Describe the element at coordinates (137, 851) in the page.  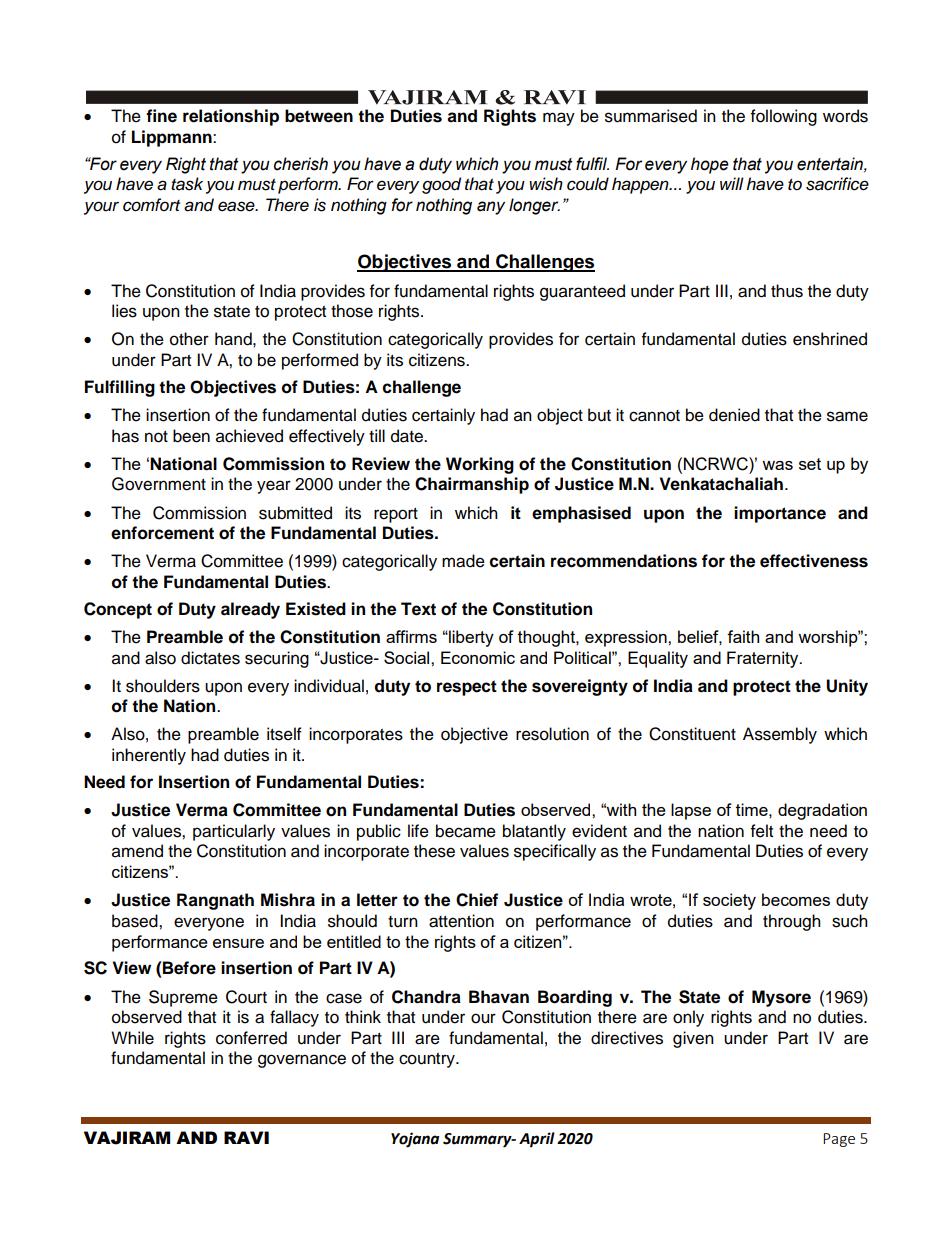
I see `amend` at that location.
